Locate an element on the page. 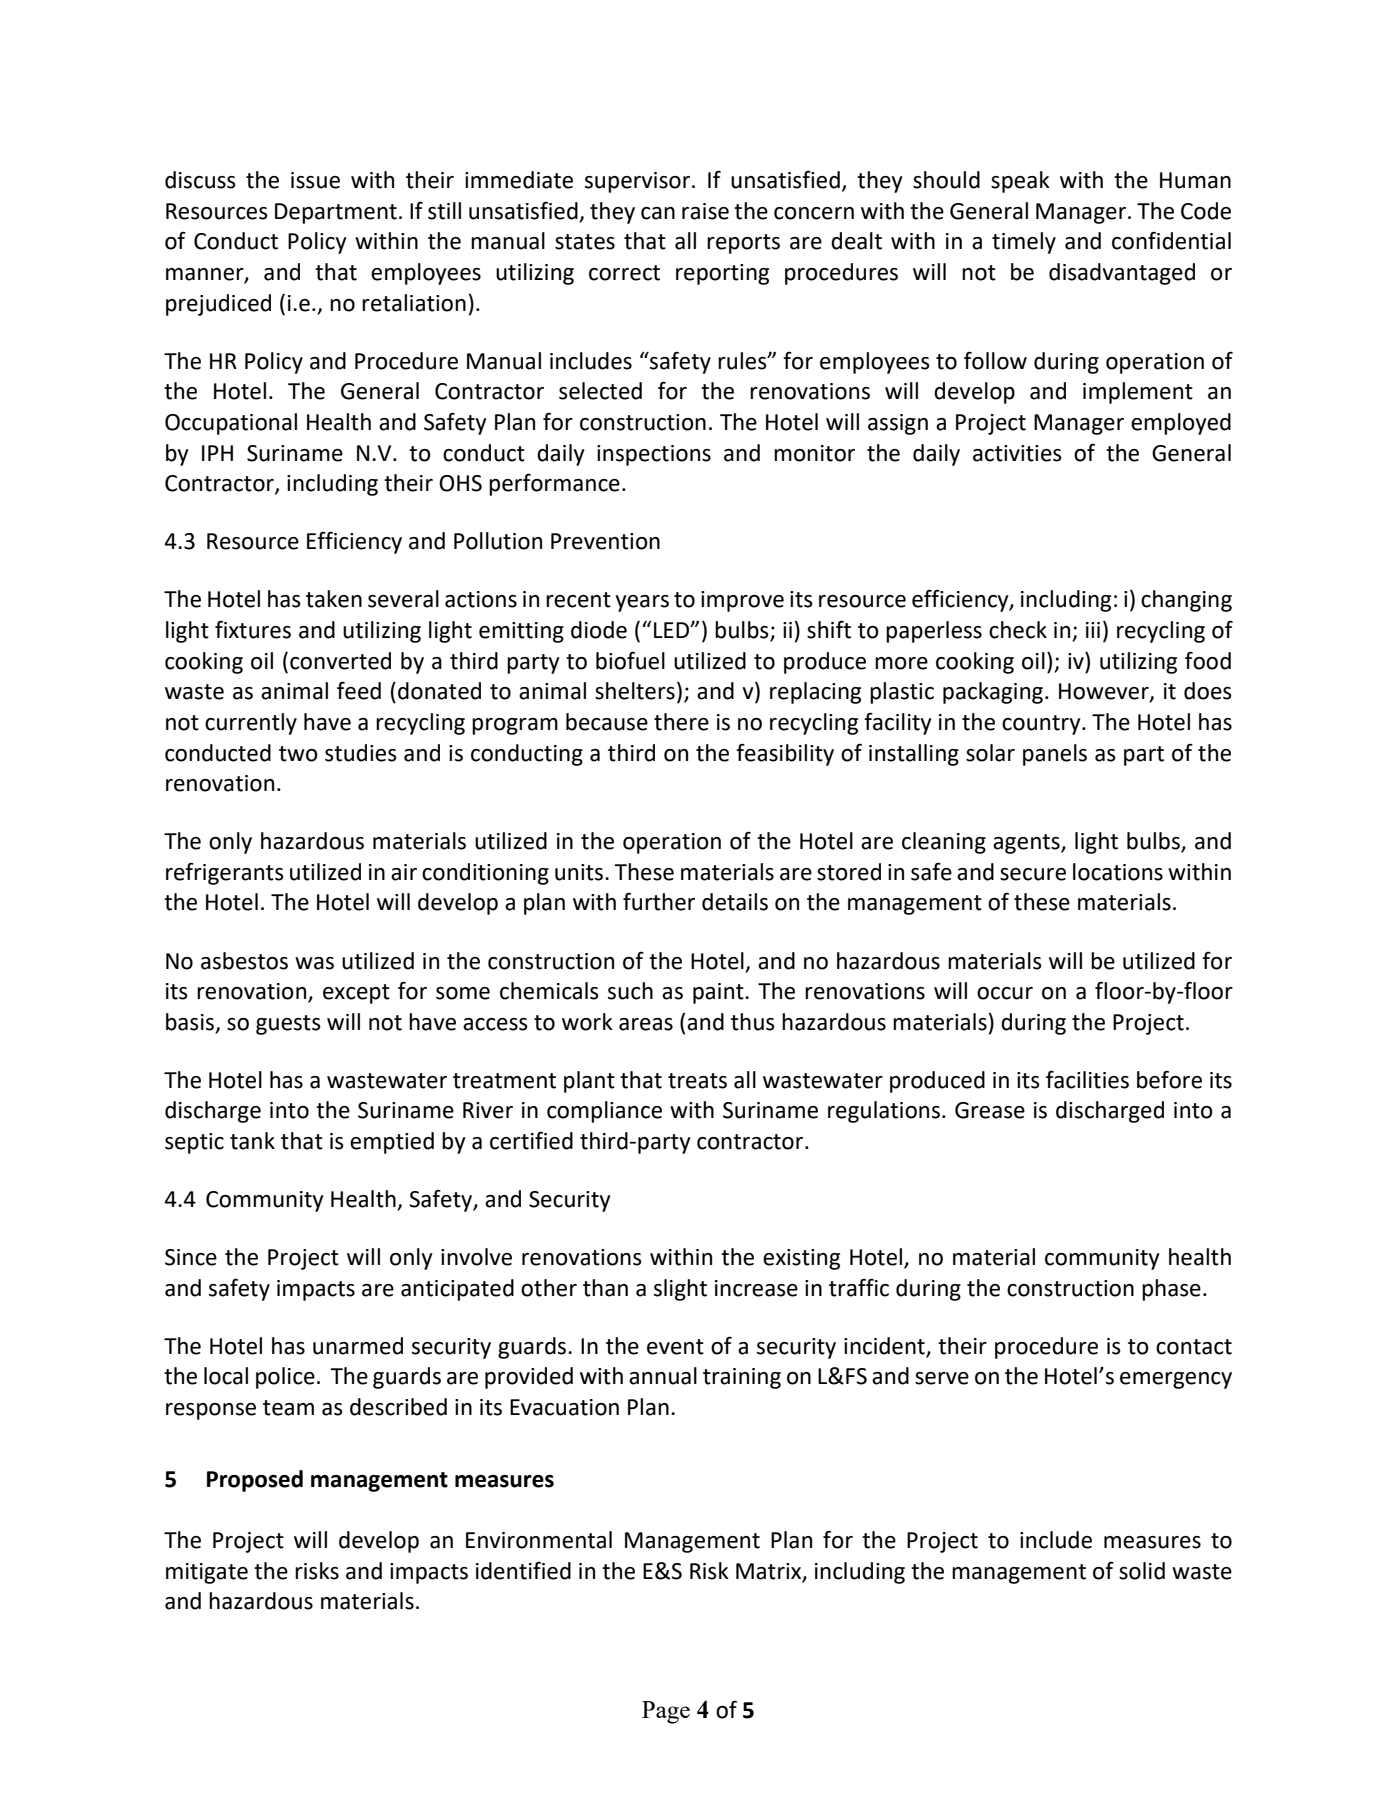  Grease is located at coordinates (990, 1110).
